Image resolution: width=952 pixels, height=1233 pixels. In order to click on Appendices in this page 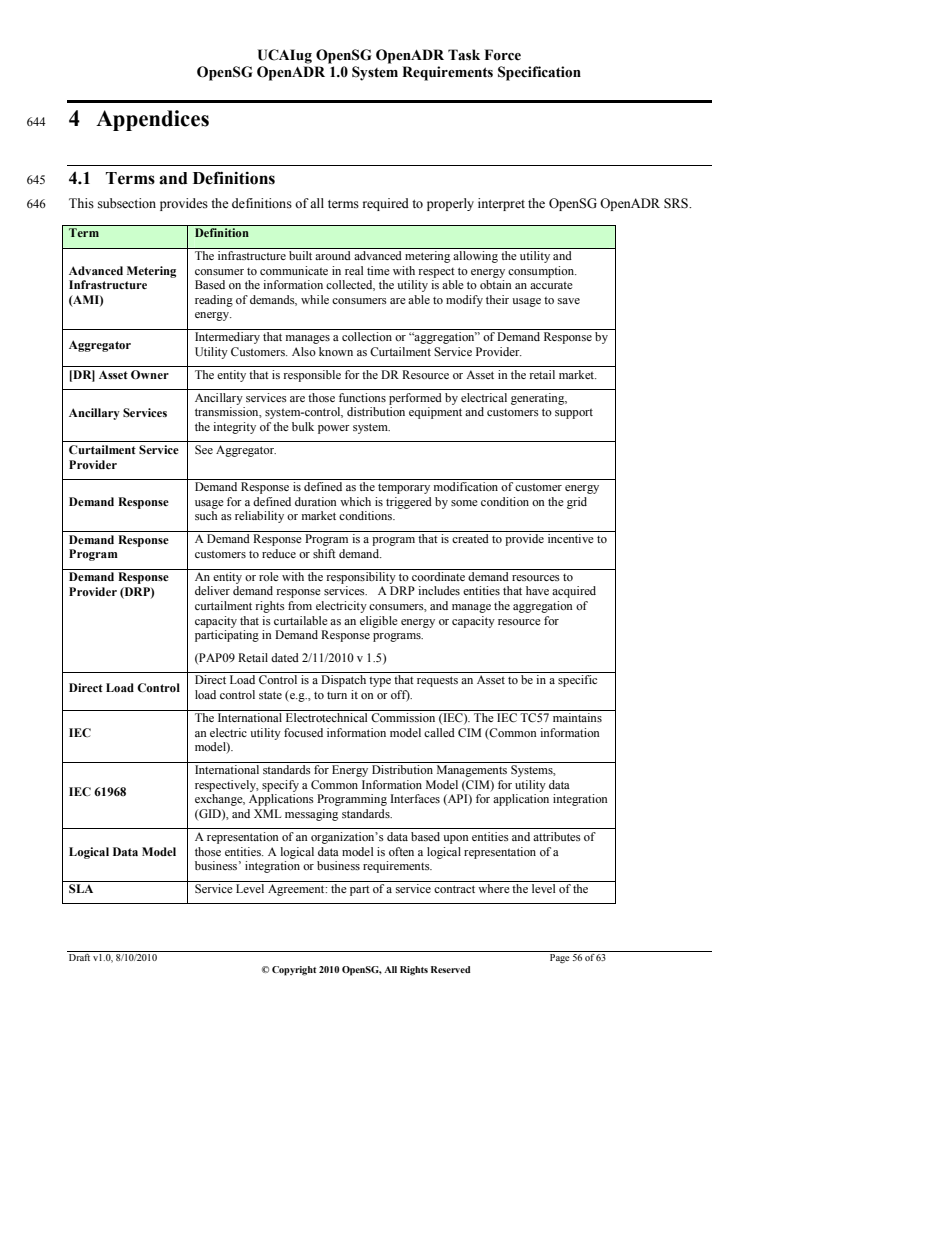, I will do `click(152, 120)`.
